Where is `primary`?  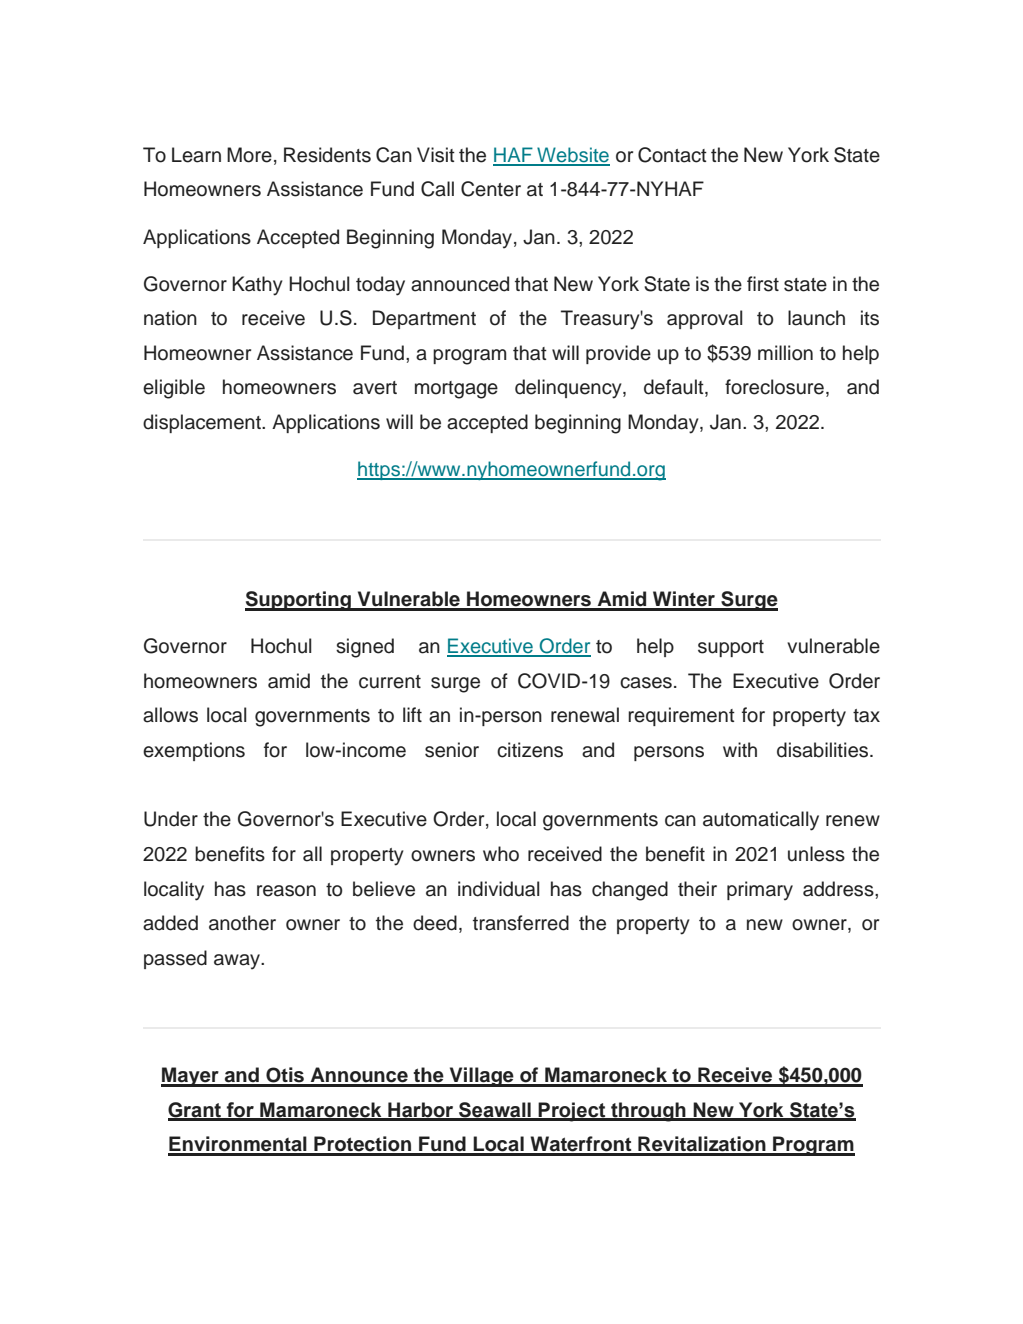 primary is located at coordinates (760, 891).
